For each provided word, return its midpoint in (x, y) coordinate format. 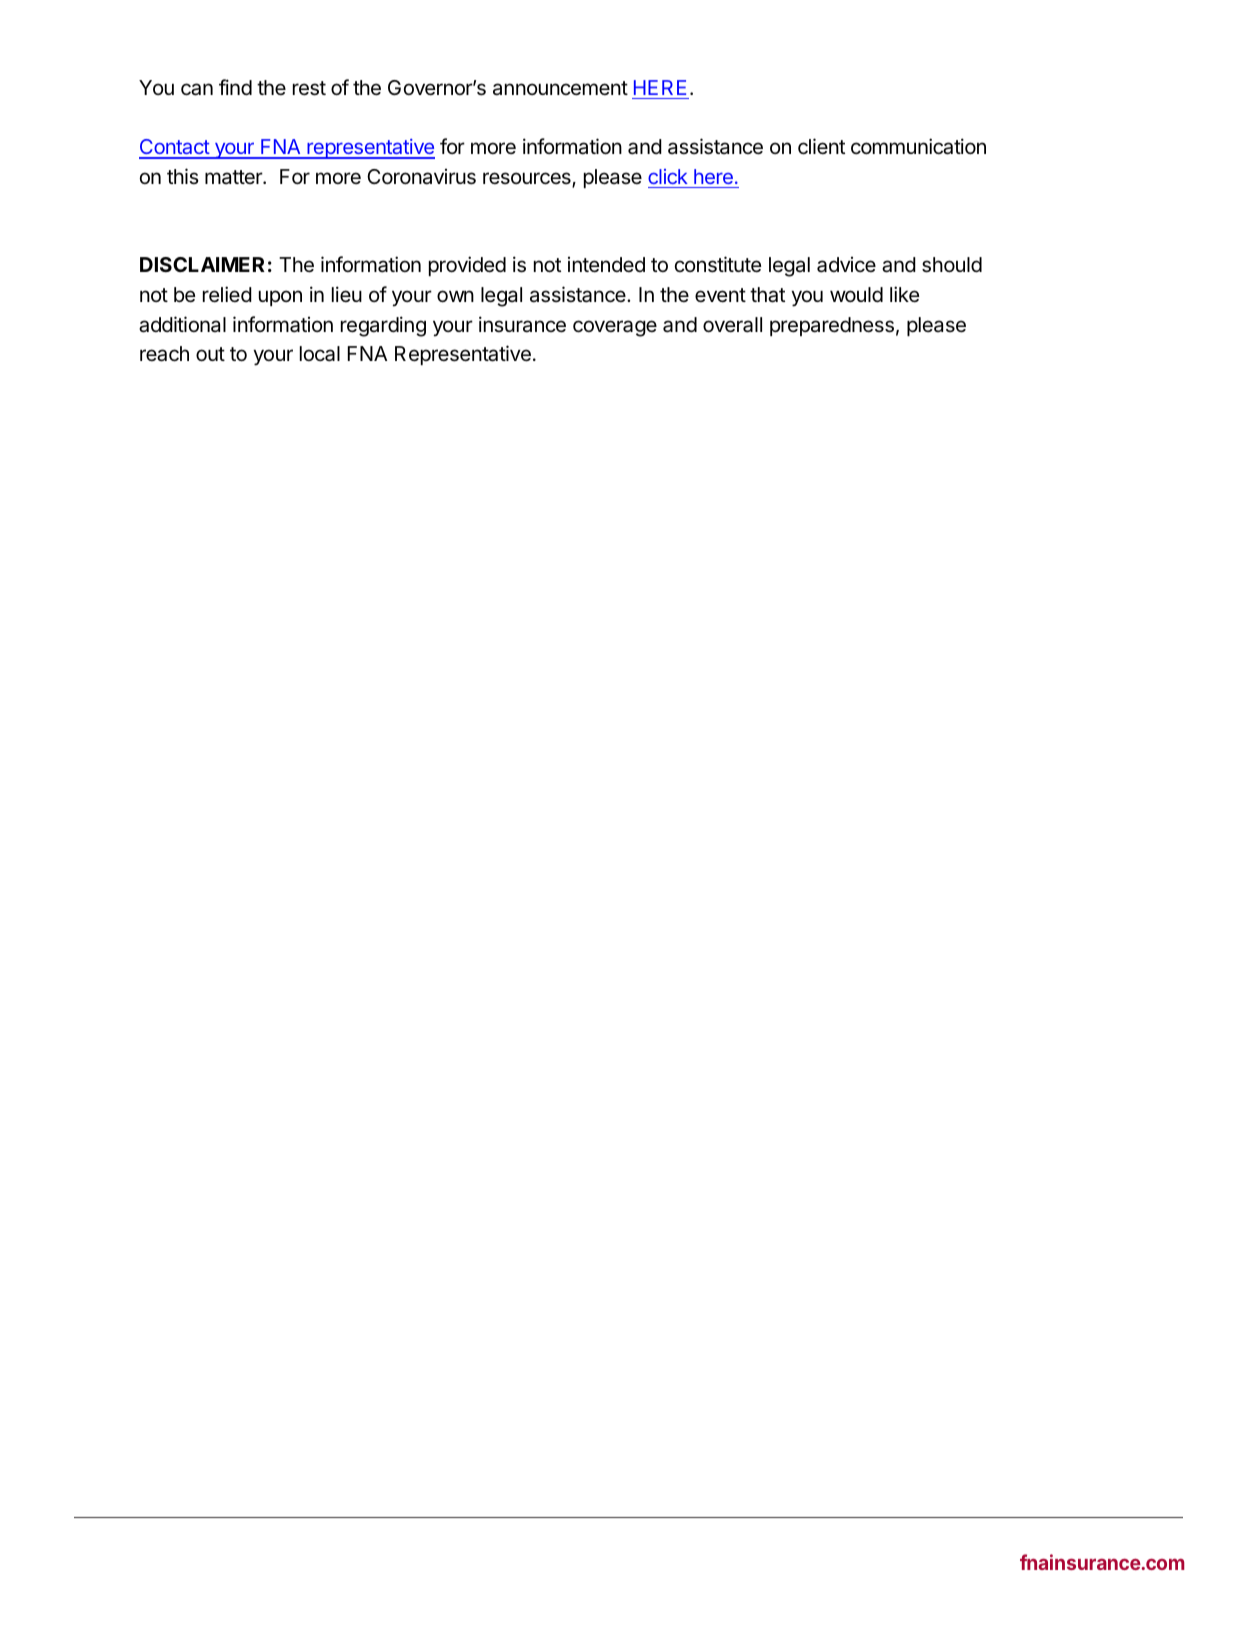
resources (528, 179)
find (235, 87)
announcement (560, 88)
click (668, 176)
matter (234, 177)
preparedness (832, 326)
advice (846, 265)
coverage (615, 328)
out (210, 354)
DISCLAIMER (202, 264)
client (821, 146)
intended (606, 265)
